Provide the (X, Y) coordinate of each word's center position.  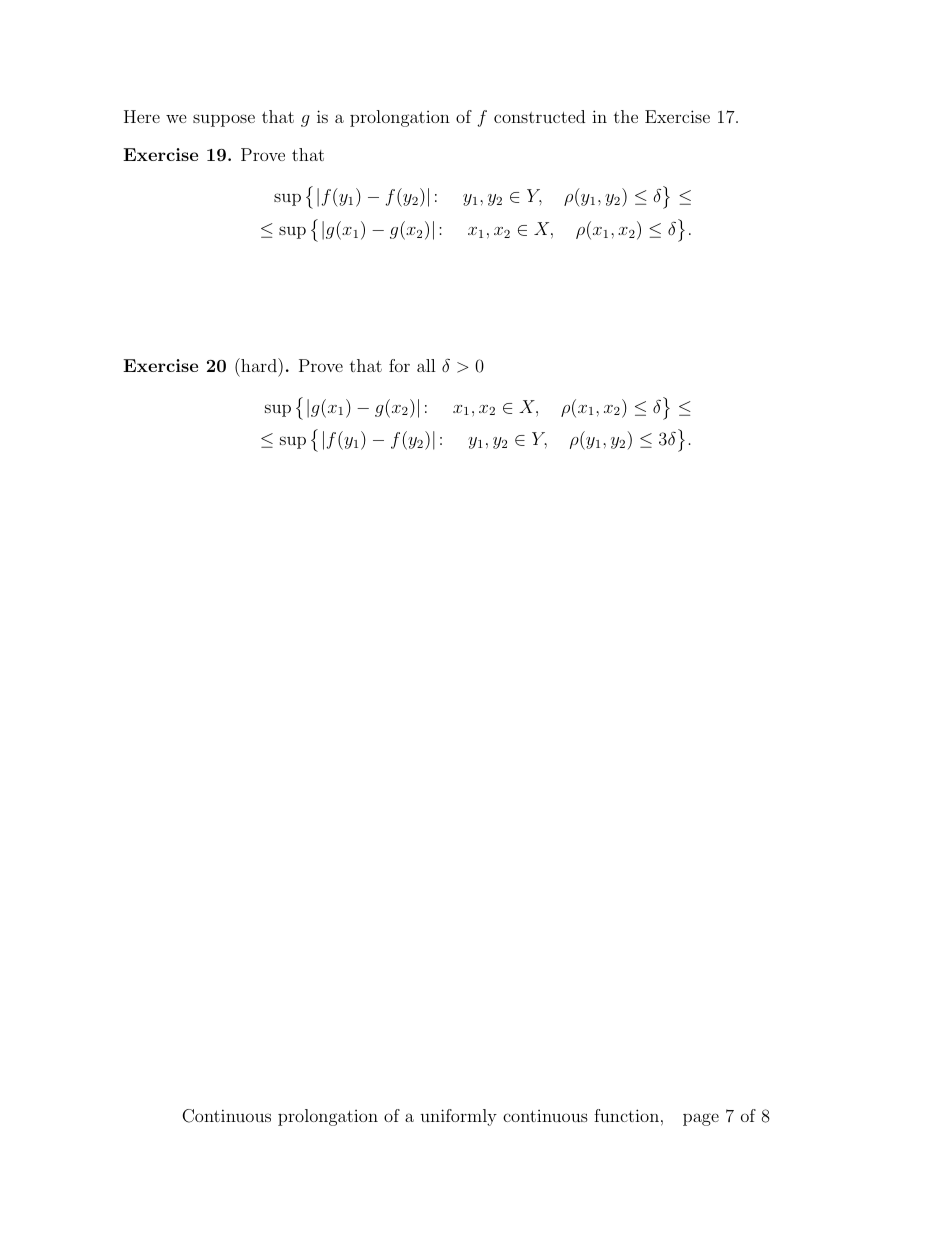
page (701, 1119)
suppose (224, 120)
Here (142, 116)
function (626, 1115)
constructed (539, 116)
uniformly (458, 1117)
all (426, 365)
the (626, 116)
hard (259, 365)
